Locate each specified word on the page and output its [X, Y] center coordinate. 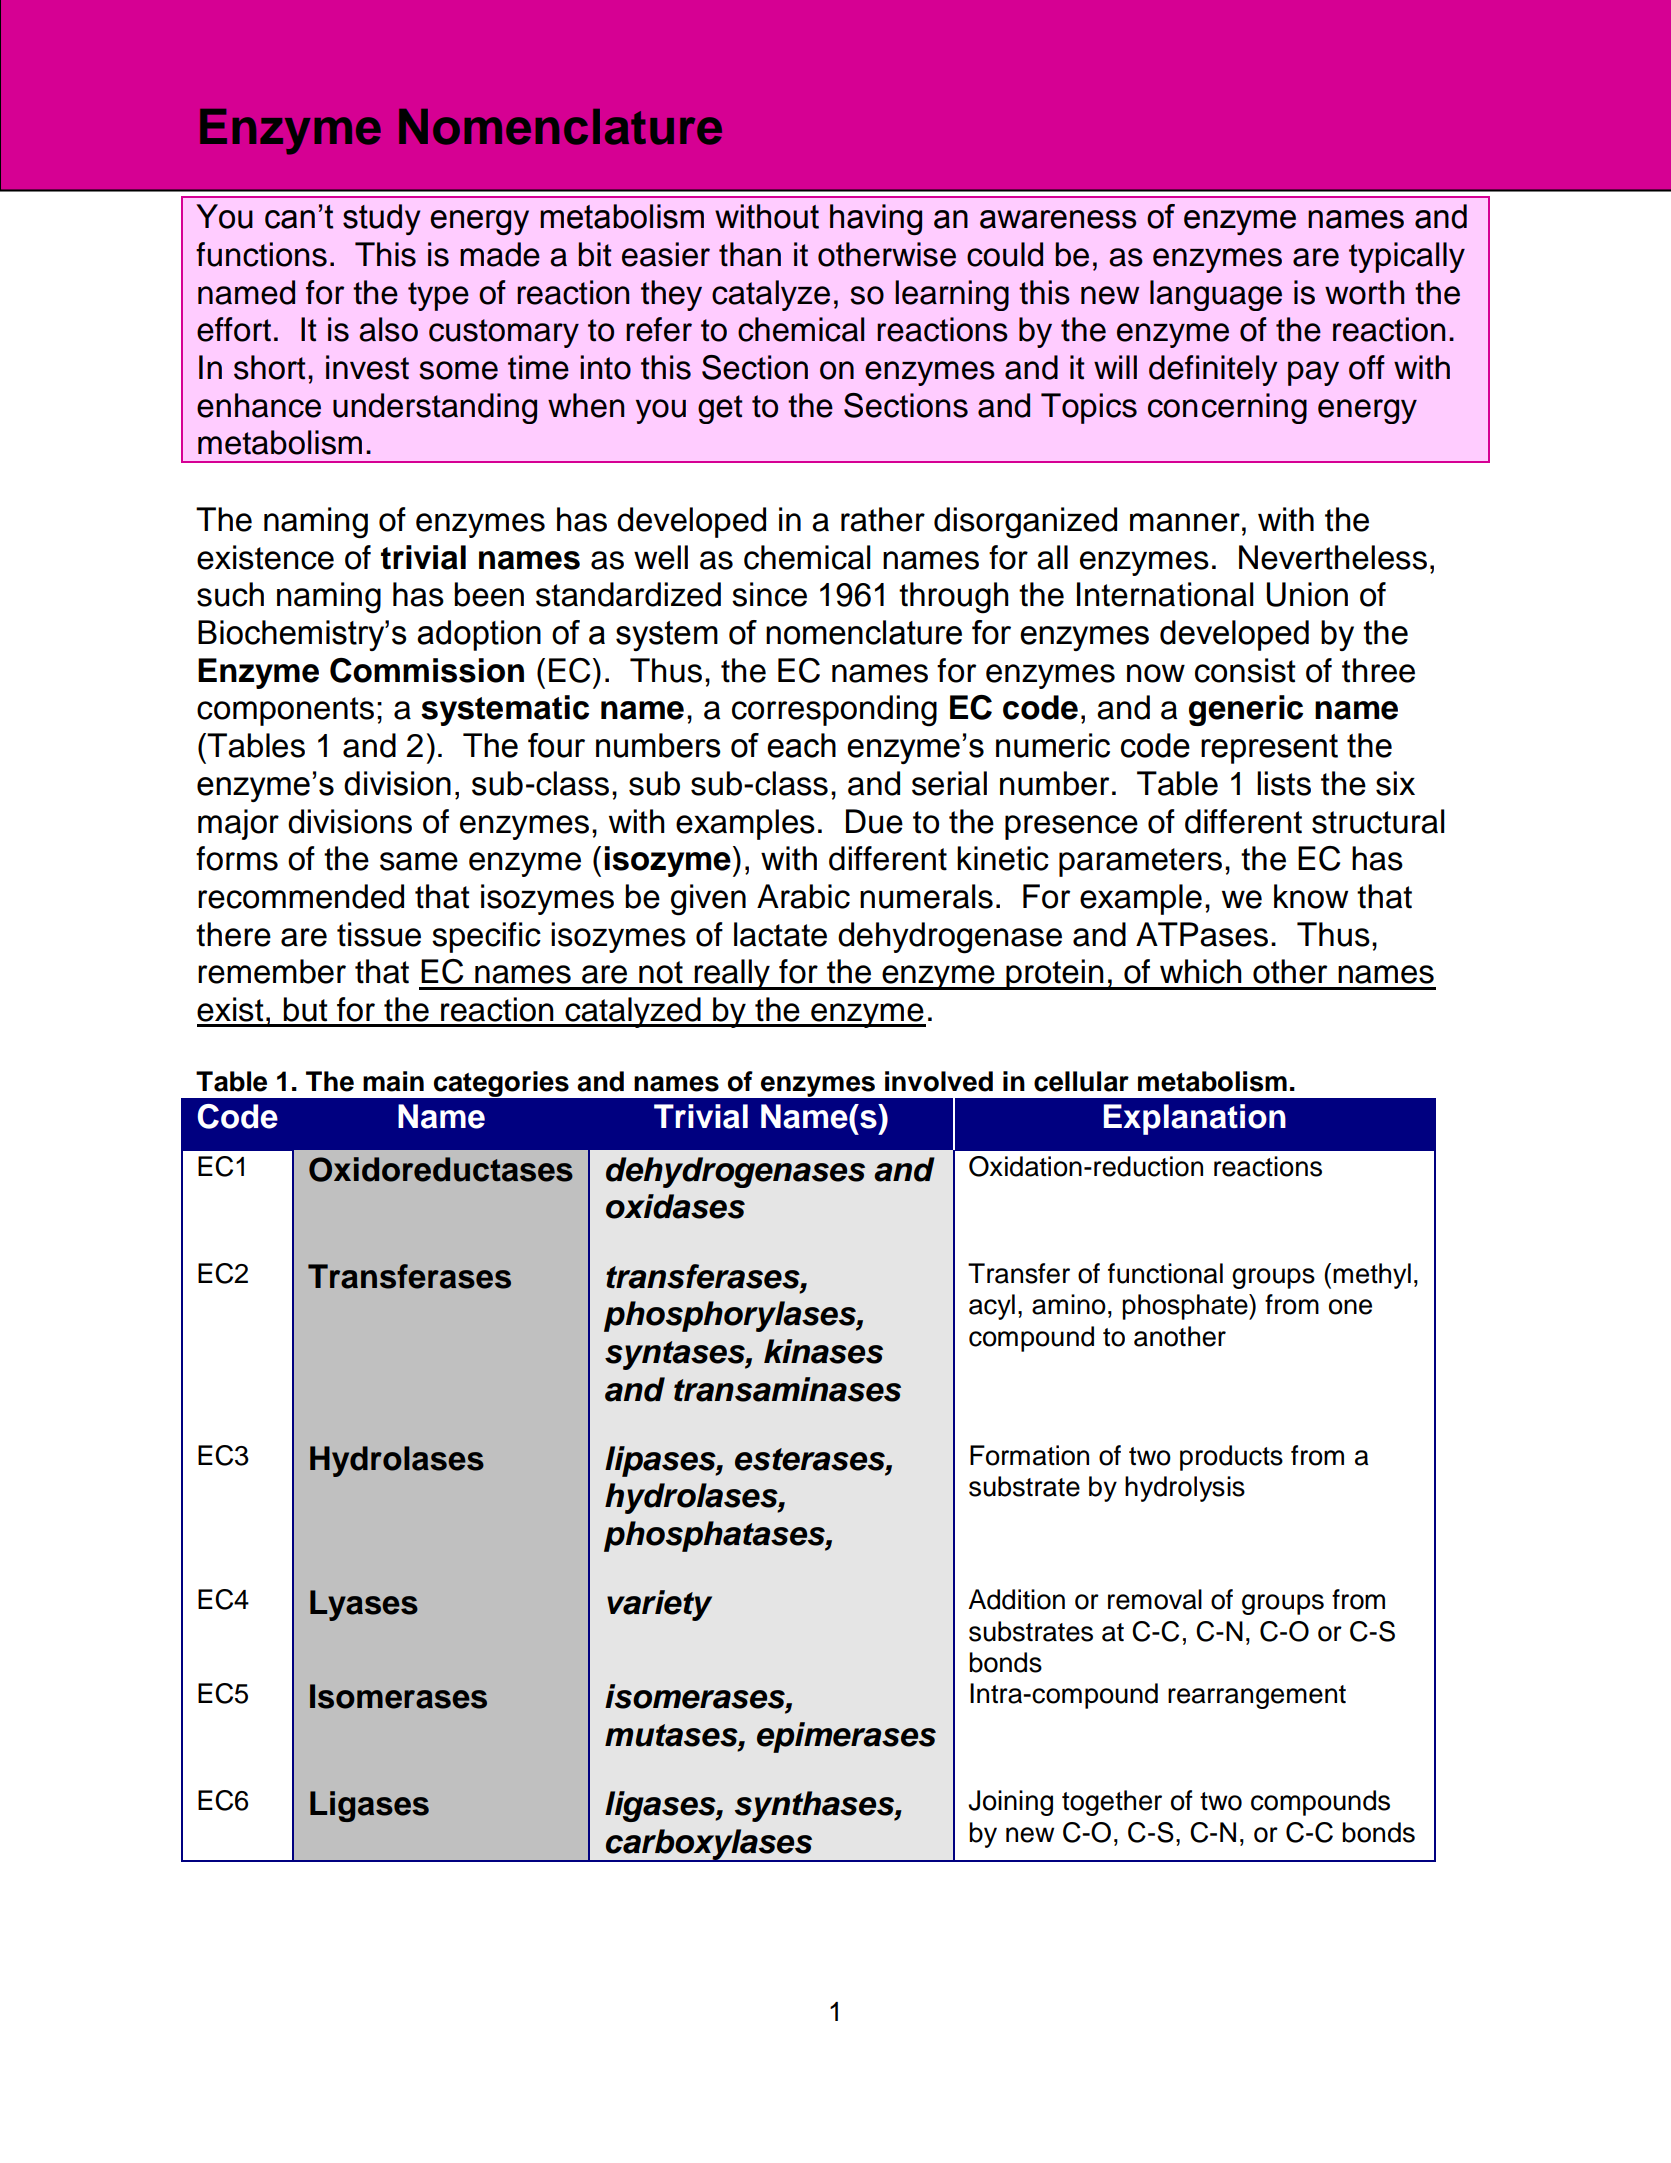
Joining [1010, 1803]
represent [1269, 749]
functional [1165, 1273]
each [801, 745]
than [750, 254]
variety [659, 1605]
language [1216, 295]
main [393, 1081]
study [382, 219]
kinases [823, 1351]
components [285, 711]
